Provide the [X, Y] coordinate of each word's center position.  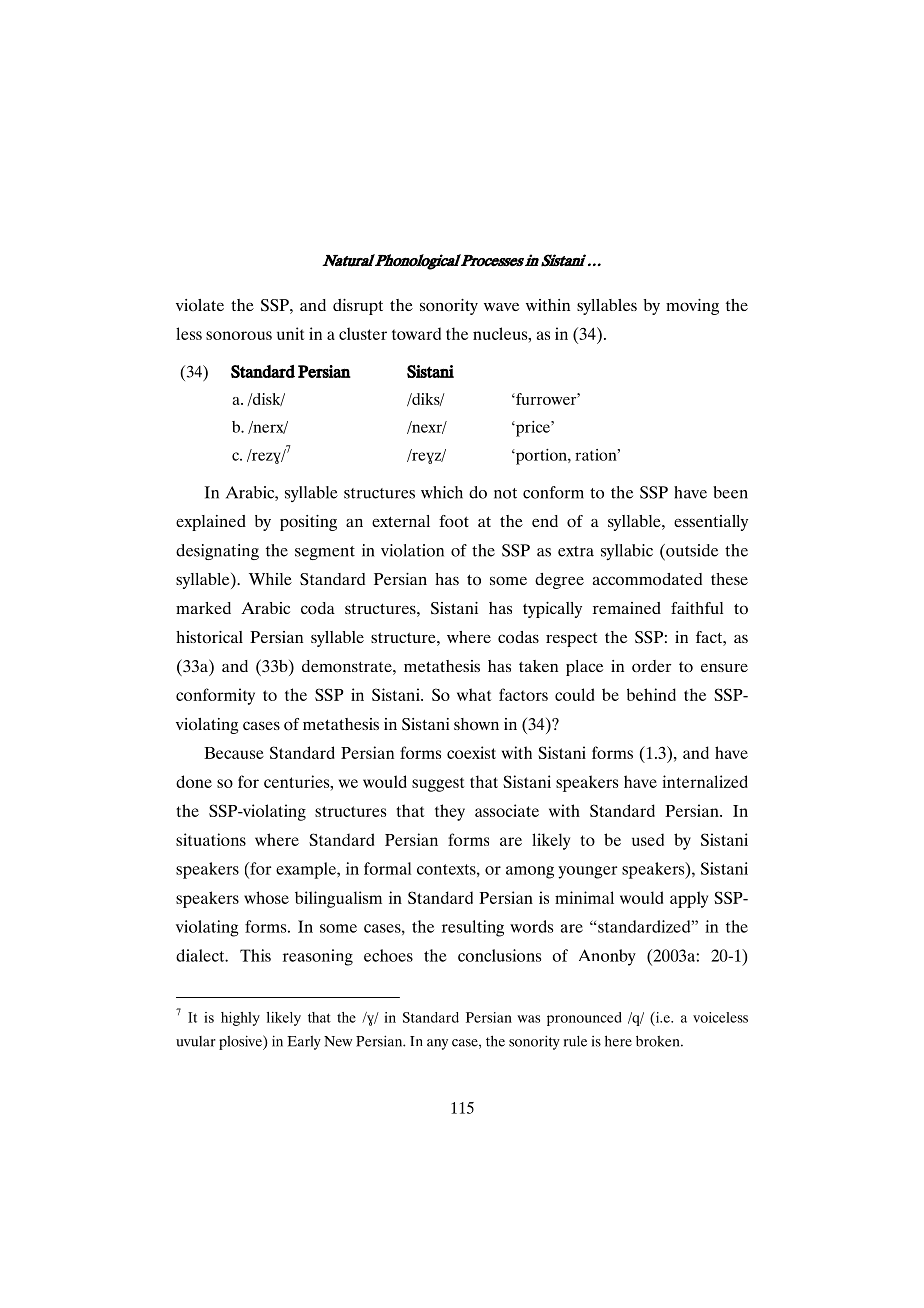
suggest [438, 784]
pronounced [584, 1019]
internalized [705, 781]
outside [691, 550]
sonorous [239, 335]
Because [234, 753]
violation [412, 550]
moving [692, 307]
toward [416, 333]
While [270, 579]
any [437, 1044]
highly [240, 1019]
